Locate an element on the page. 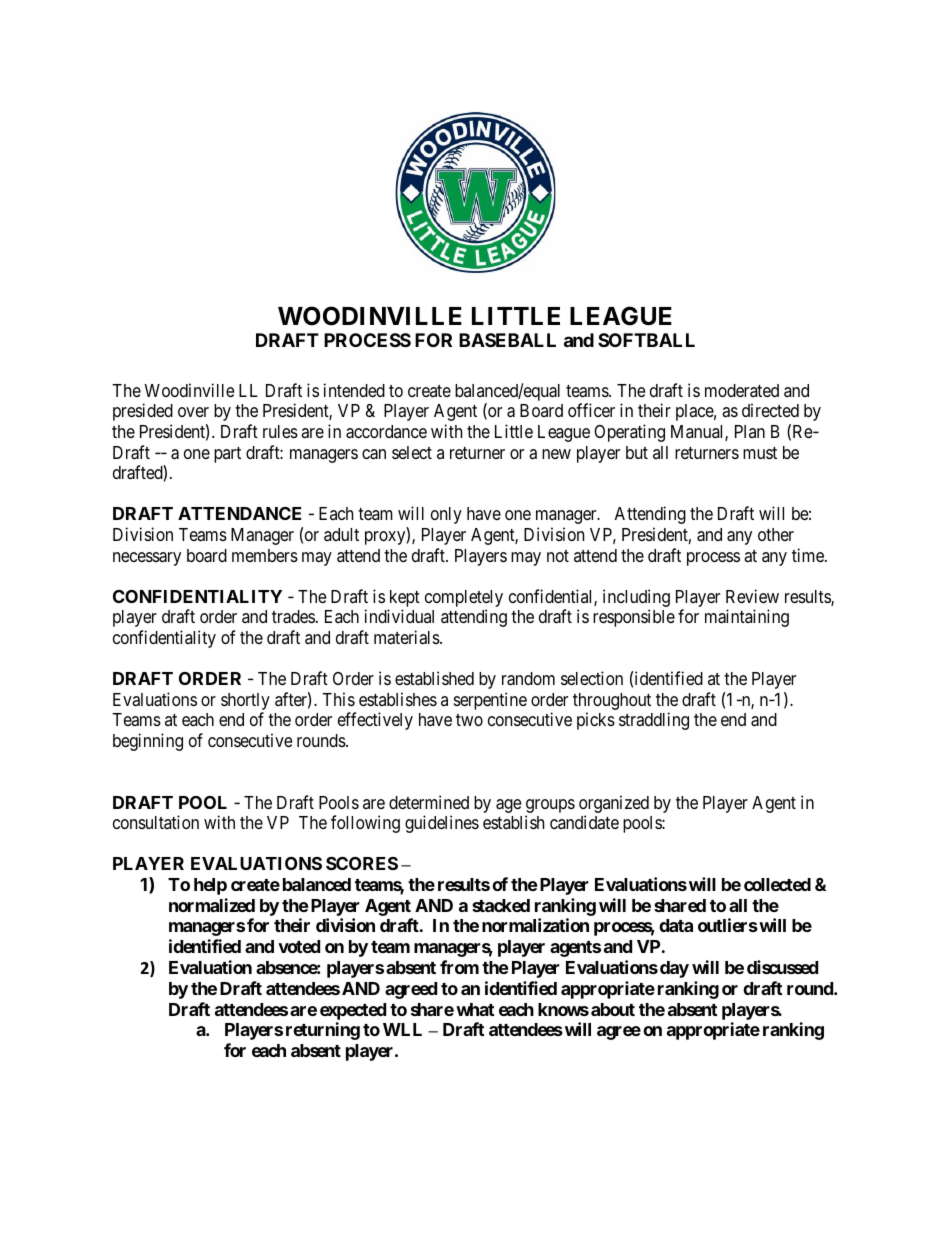 The image size is (952, 1233). BASEBALL is located at coordinates (507, 340).
